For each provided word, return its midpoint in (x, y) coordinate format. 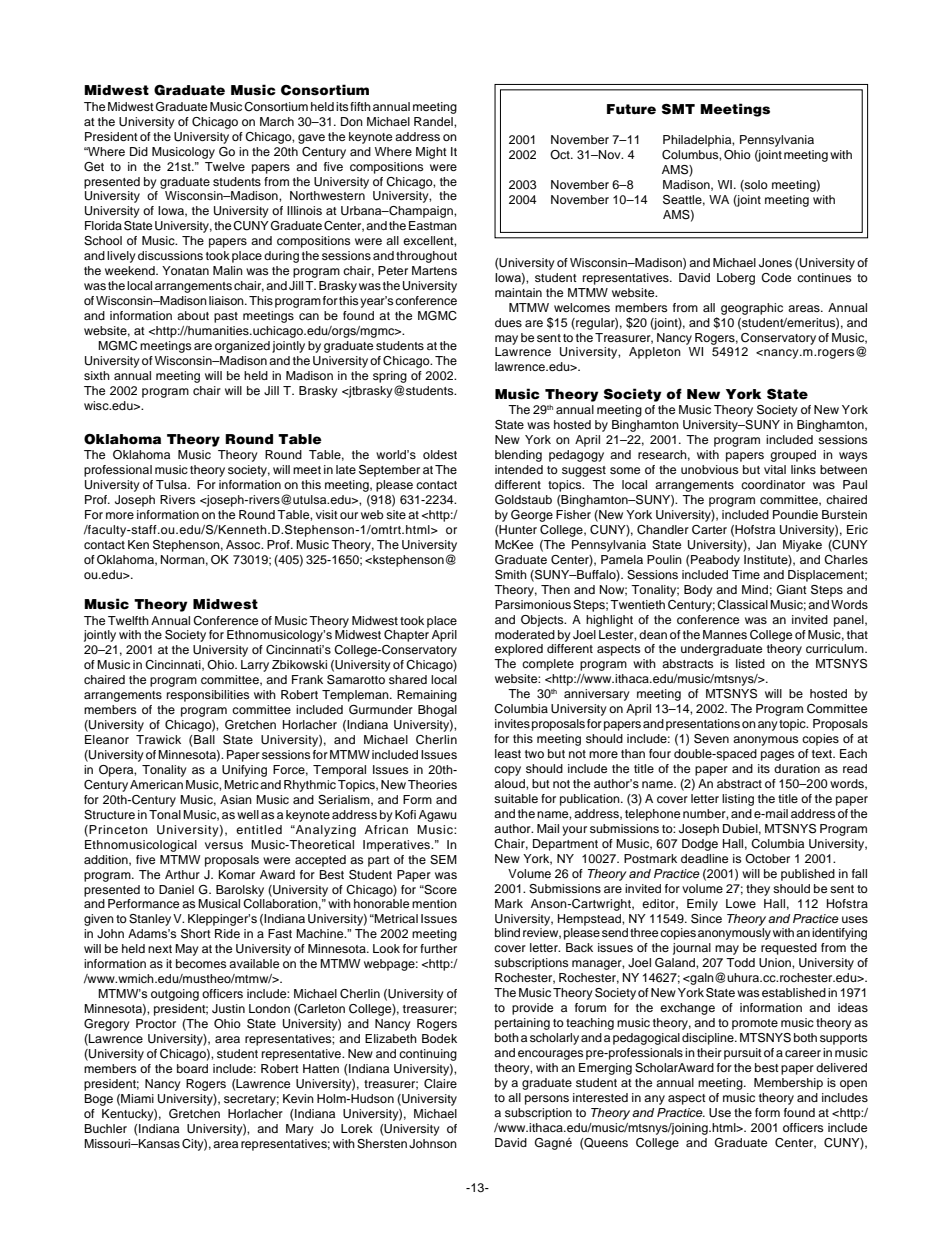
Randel (434, 121)
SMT (678, 109)
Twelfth (128, 620)
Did (139, 151)
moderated (525, 634)
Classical (742, 605)
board (192, 1068)
